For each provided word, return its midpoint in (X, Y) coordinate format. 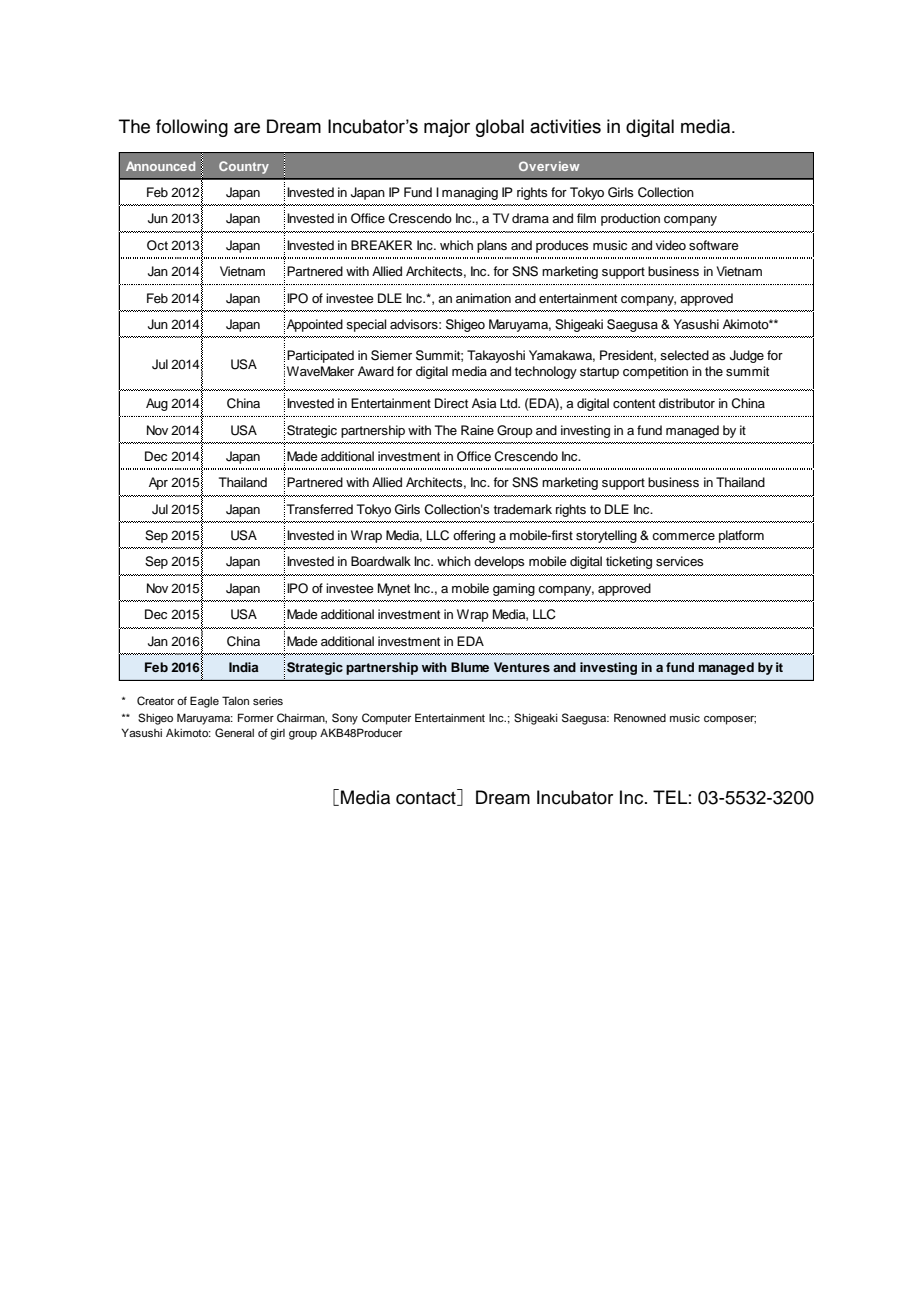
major (447, 128)
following (192, 128)
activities (565, 126)
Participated (320, 356)
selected (684, 355)
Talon (235, 700)
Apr (158, 483)
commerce (683, 536)
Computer (386, 719)
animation (483, 298)
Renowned (640, 717)
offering (474, 536)
